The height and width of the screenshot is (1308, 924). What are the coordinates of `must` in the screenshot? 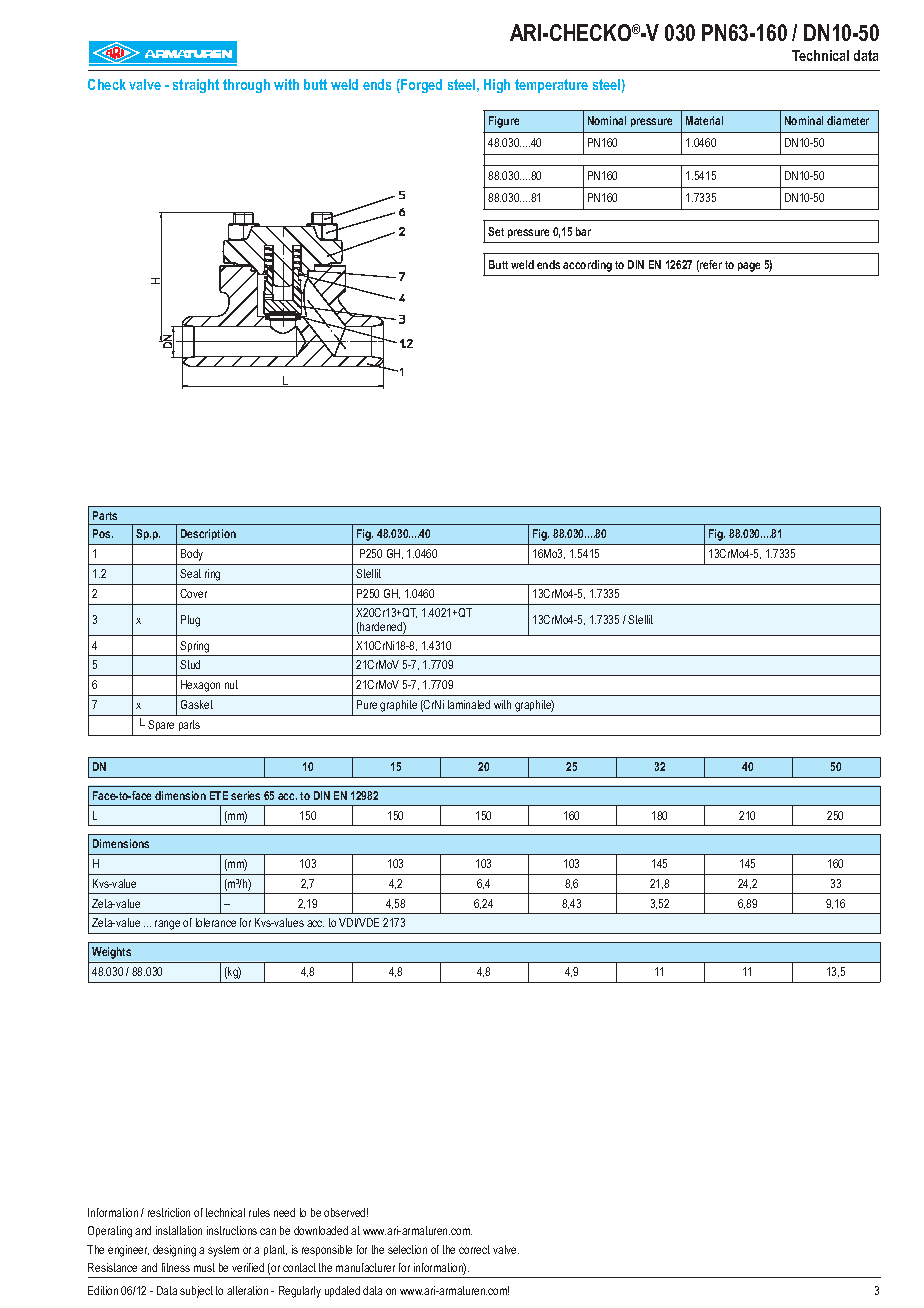 It's located at (204, 1267).
